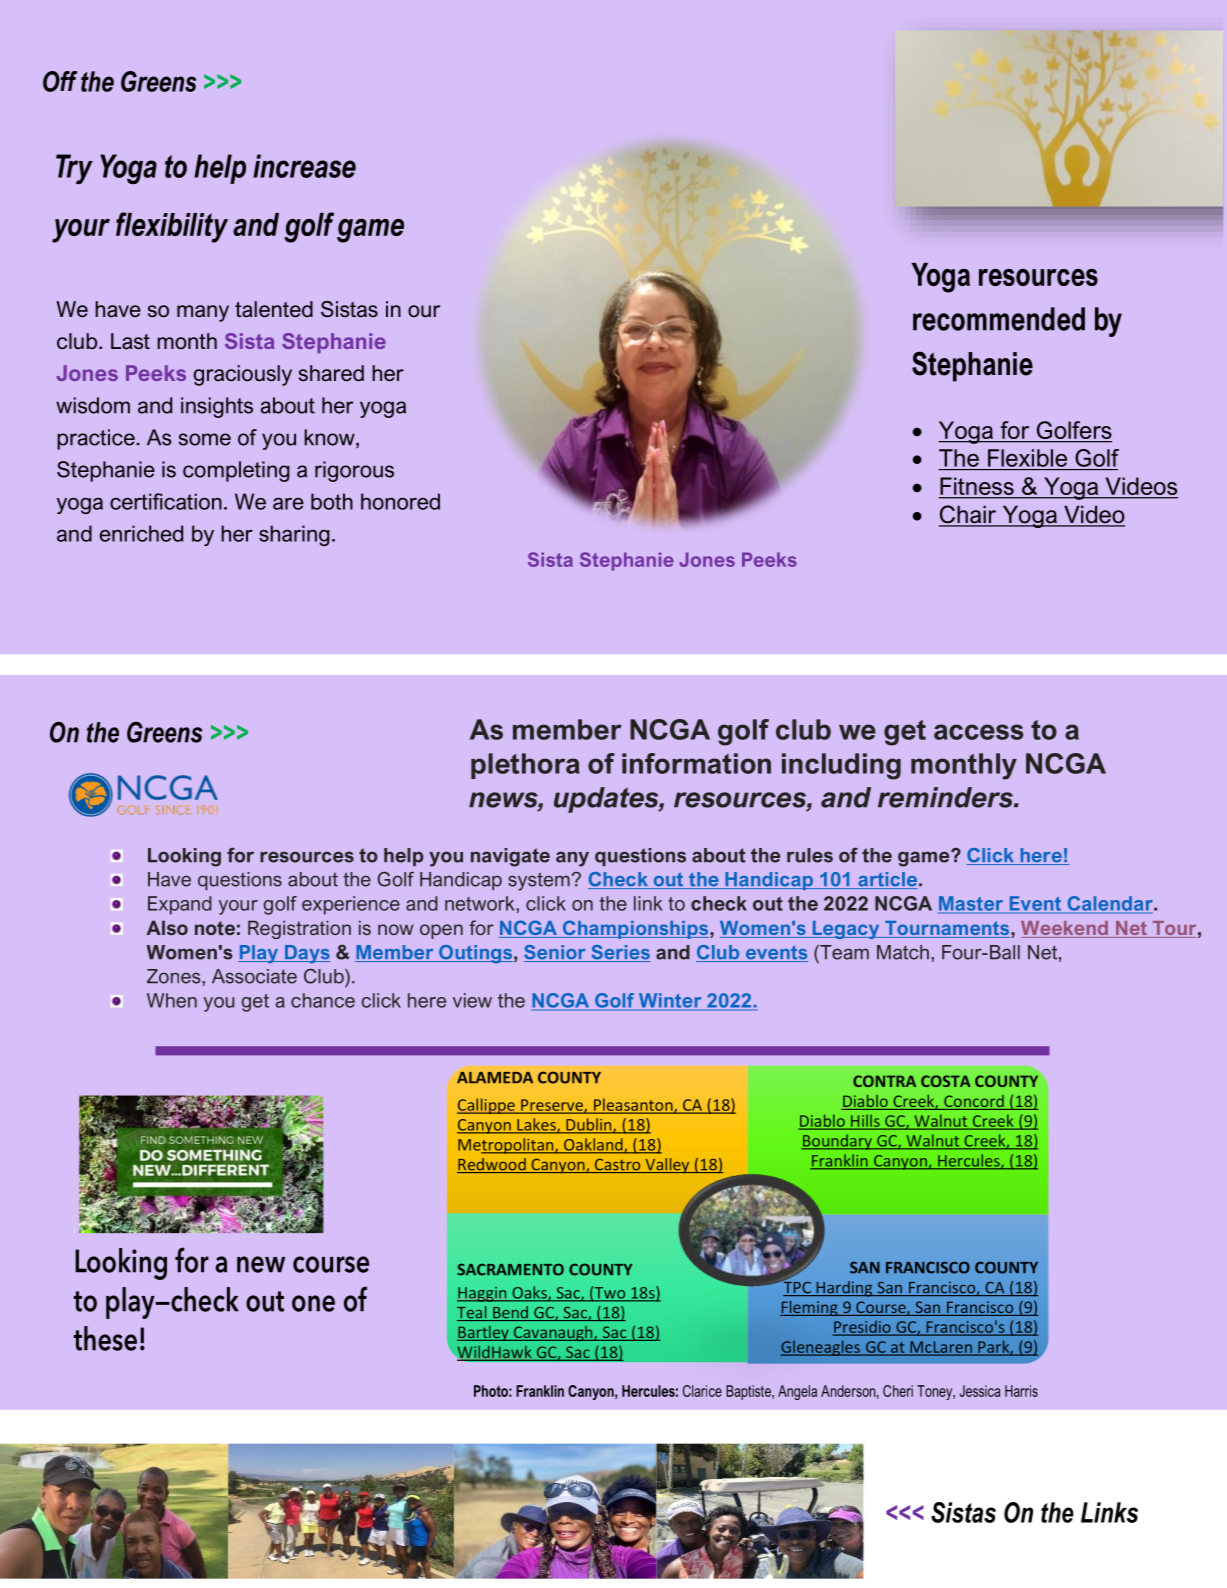 The height and width of the document is (1588, 1227). What do you see at coordinates (74, 169) in the document?
I see `Try` at bounding box center [74, 169].
